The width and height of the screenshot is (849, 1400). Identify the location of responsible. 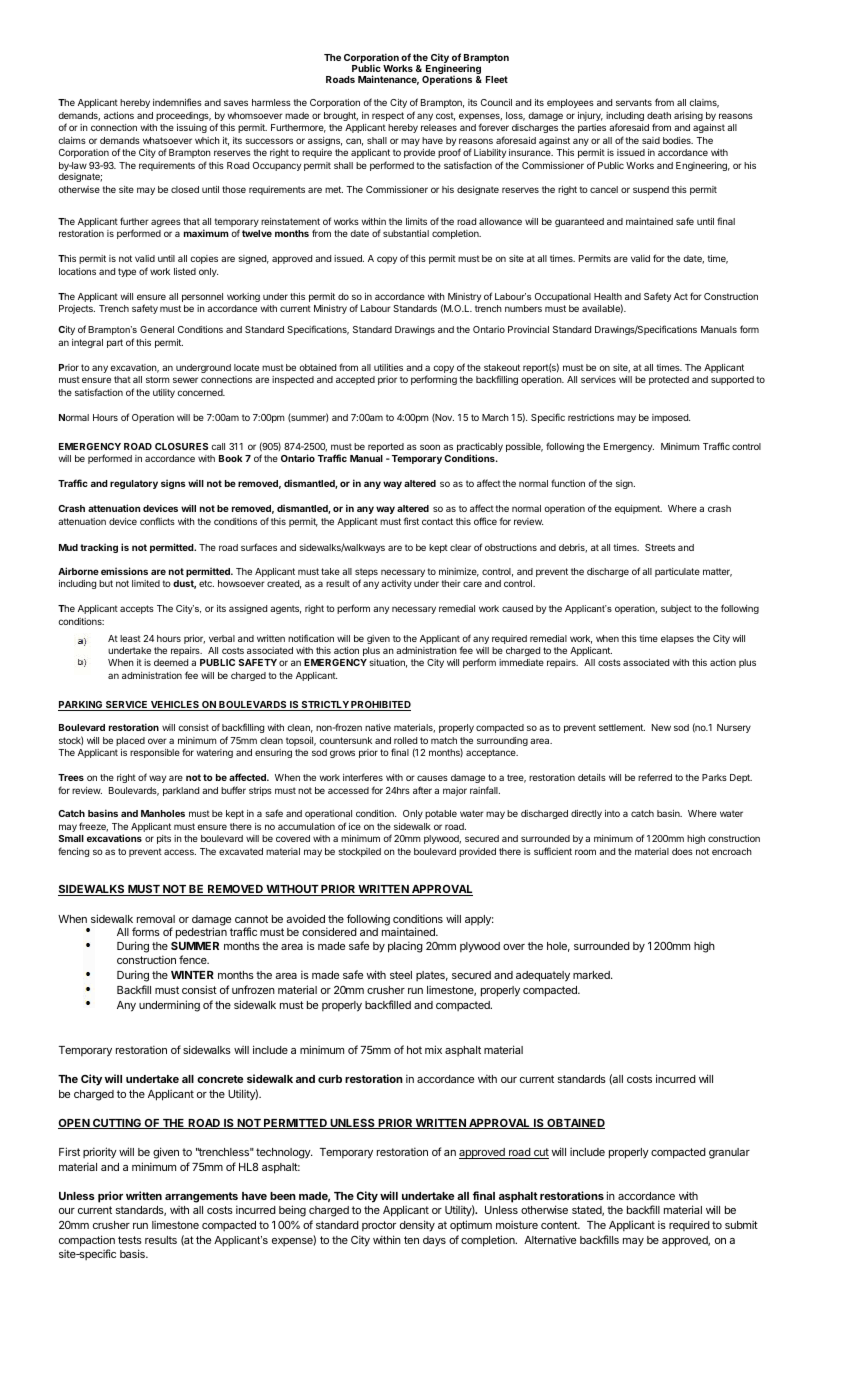
(155, 753).
